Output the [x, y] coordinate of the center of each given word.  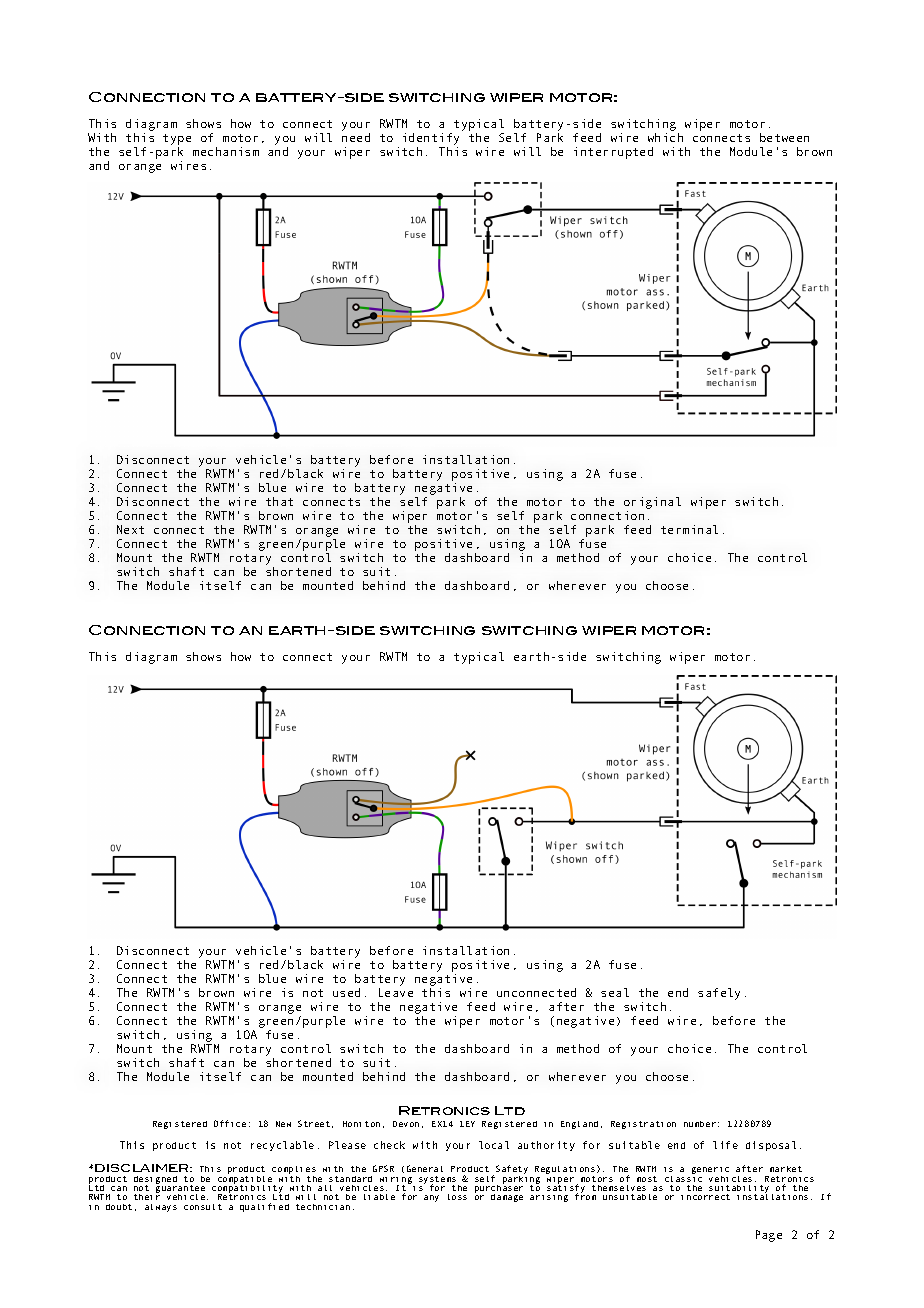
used [346, 992]
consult [203, 1207]
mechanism [226, 151]
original [652, 503]
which [665, 137]
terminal [689, 529]
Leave [396, 992]
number [700, 1124]
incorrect [705, 1197]
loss [457, 1197]
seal [615, 992]
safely [719, 994]
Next [130, 529]
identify [431, 140]
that [279, 501]
